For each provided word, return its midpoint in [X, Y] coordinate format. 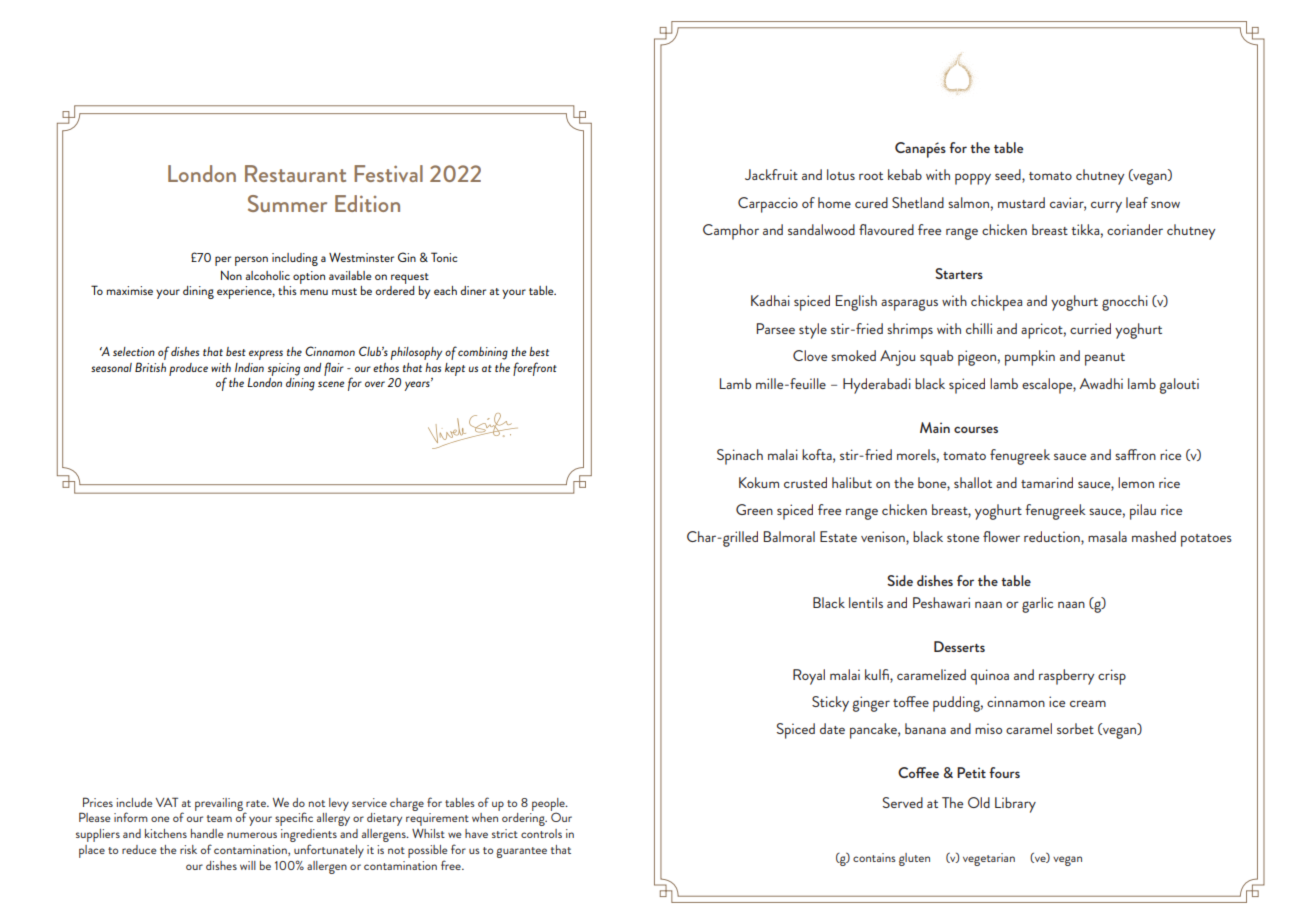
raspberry [1066, 677]
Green [754, 509]
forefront [535, 369]
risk [188, 849]
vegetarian [989, 859]
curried [1090, 328]
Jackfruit [771, 174]
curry [1106, 207]
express [266, 355]
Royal [809, 677]
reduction [1053, 538]
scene [331, 384]
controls [541, 833]
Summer [287, 203]
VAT [167, 802]
